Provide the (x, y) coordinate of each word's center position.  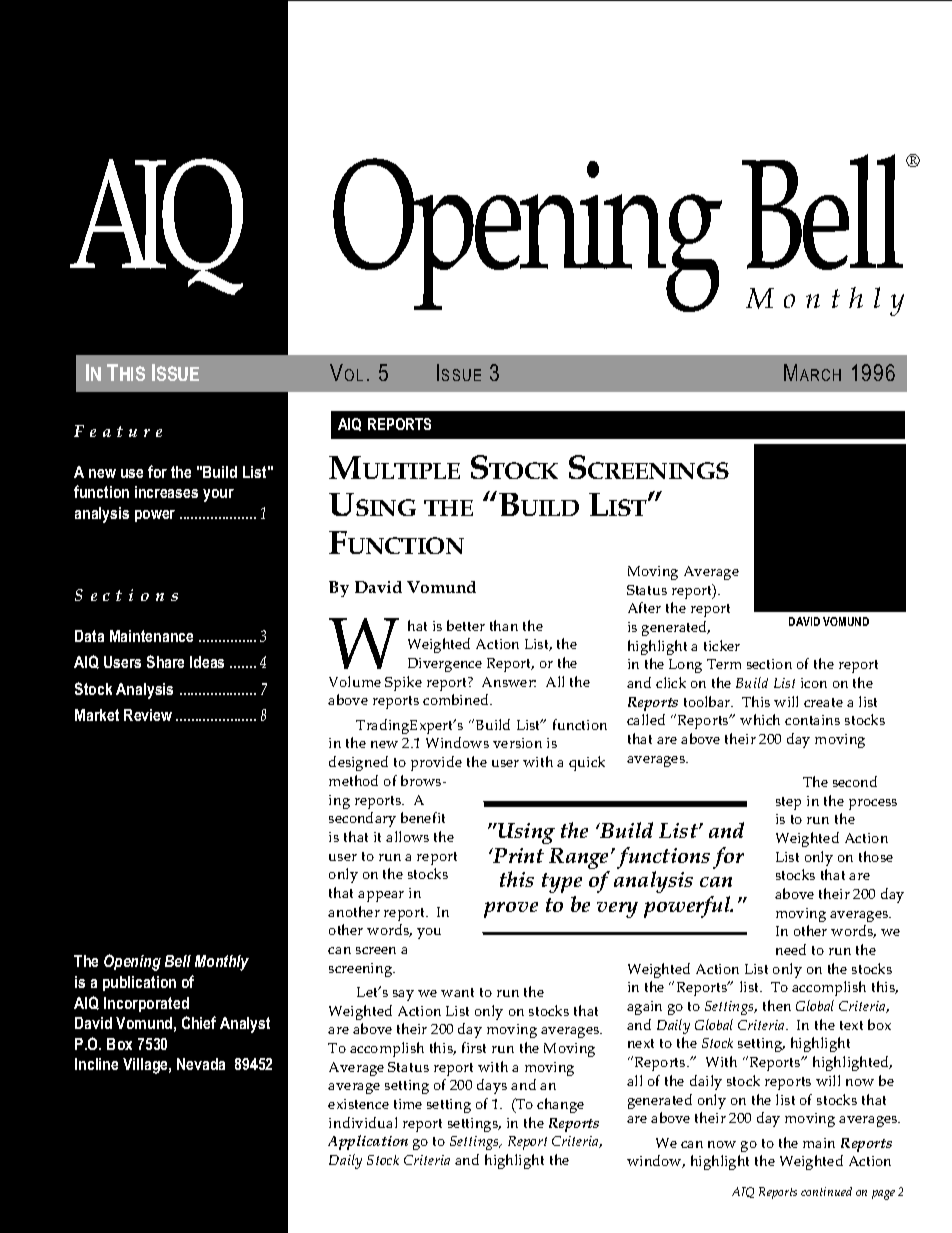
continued (826, 1191)
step (788, 803)
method (353, 780)
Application (368, 1142)
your (218, 495)
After (644, 607)
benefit (423, 817)
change (560, 1105)
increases (166, 492)
